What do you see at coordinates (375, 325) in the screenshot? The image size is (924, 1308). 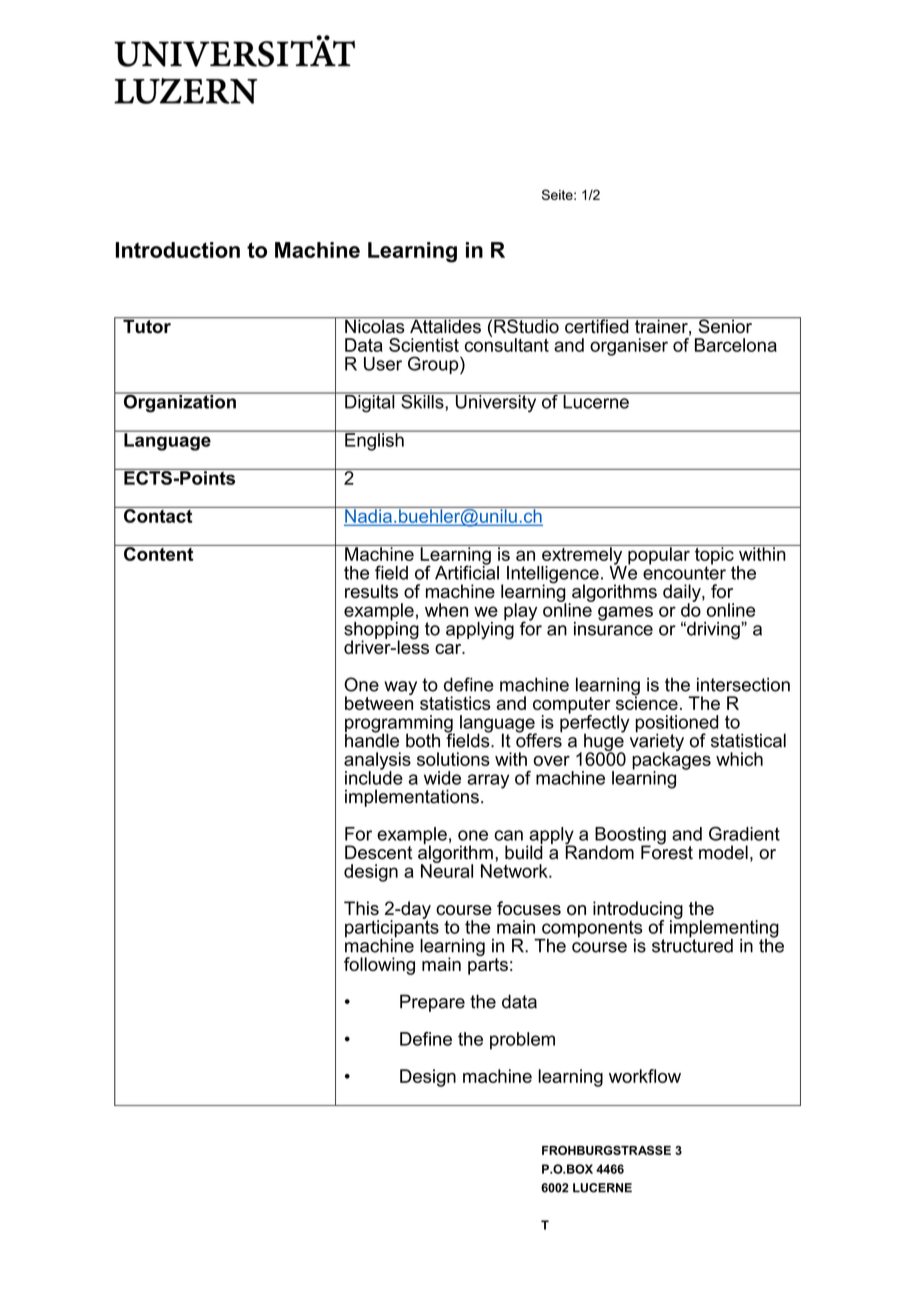 I see `Nicolas` at bounding box center [375, 325].
